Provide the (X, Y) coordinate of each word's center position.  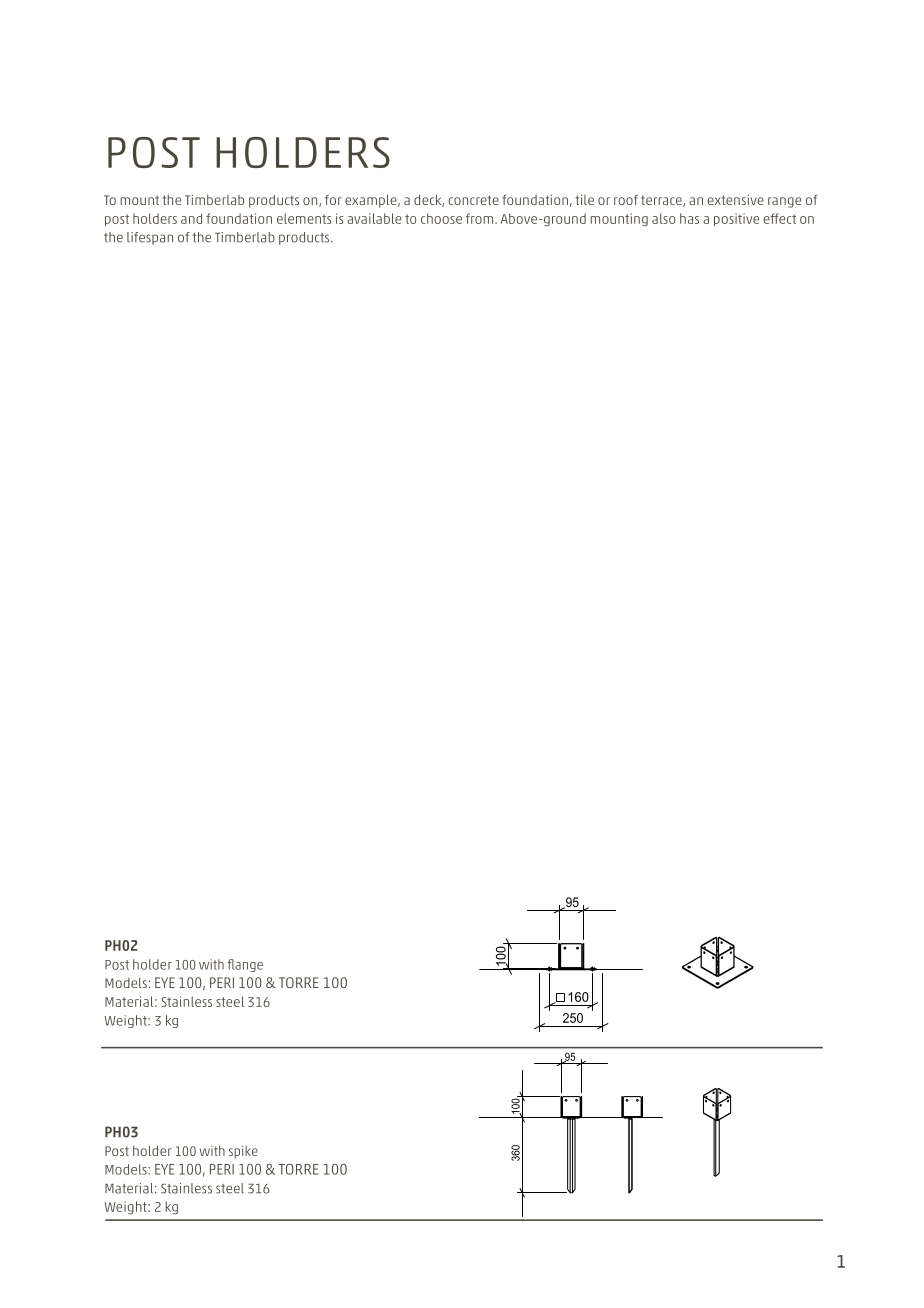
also (663, 218)
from (481, 218)
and (191, 218)
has (689, 218)
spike (243, 1152)
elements (304, 218)
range (784, 202)
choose (441, 218)
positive (736, 219)
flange (245, 965)
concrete (473, 200)
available (374, 218)
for (333, 200)
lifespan (150, 238)
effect (779, 218)
